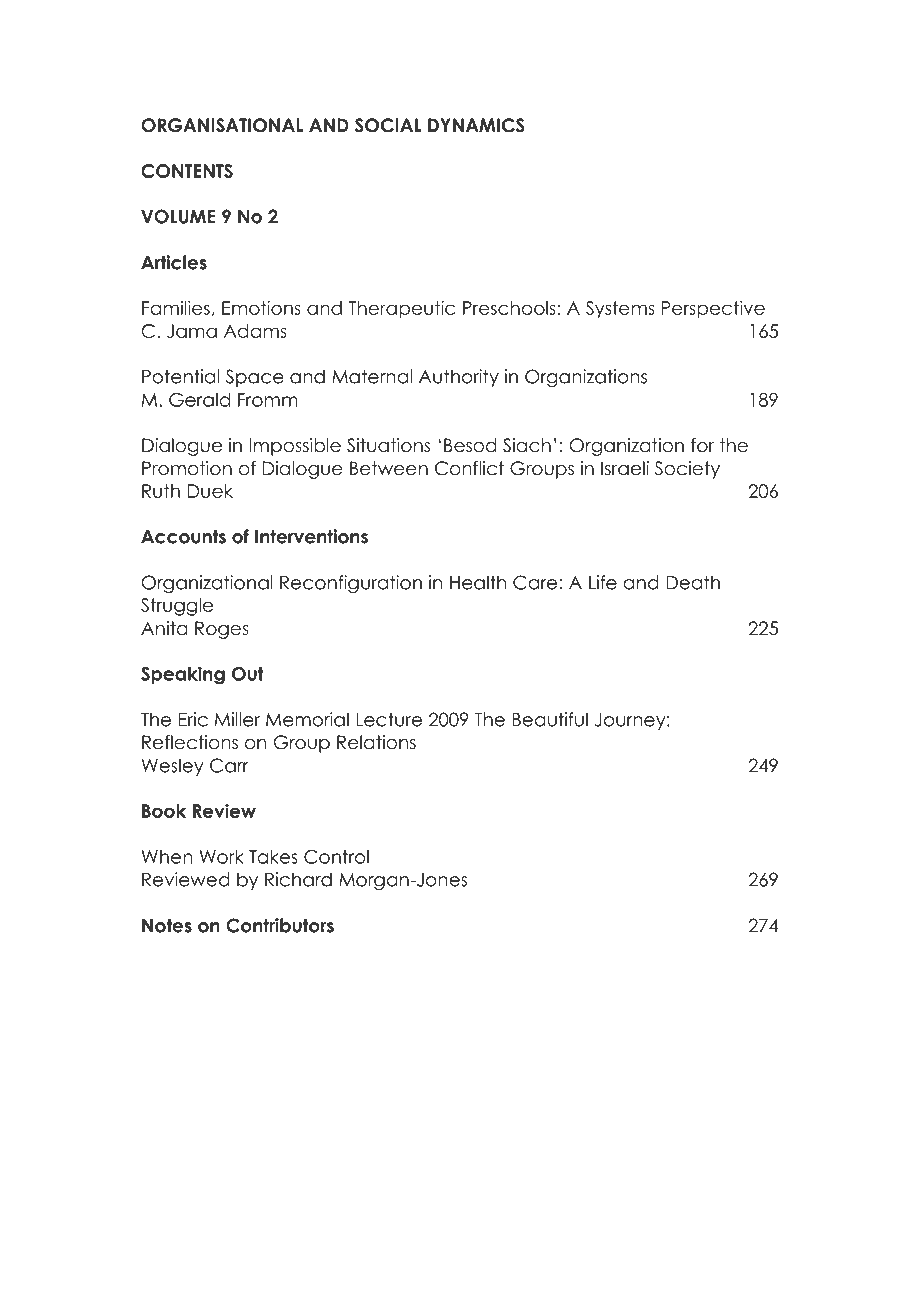 The image size is (924, 1308). Describe the element at coordinates (476, 125) in the screenshot. I see `DYNAMICS` at that location.
